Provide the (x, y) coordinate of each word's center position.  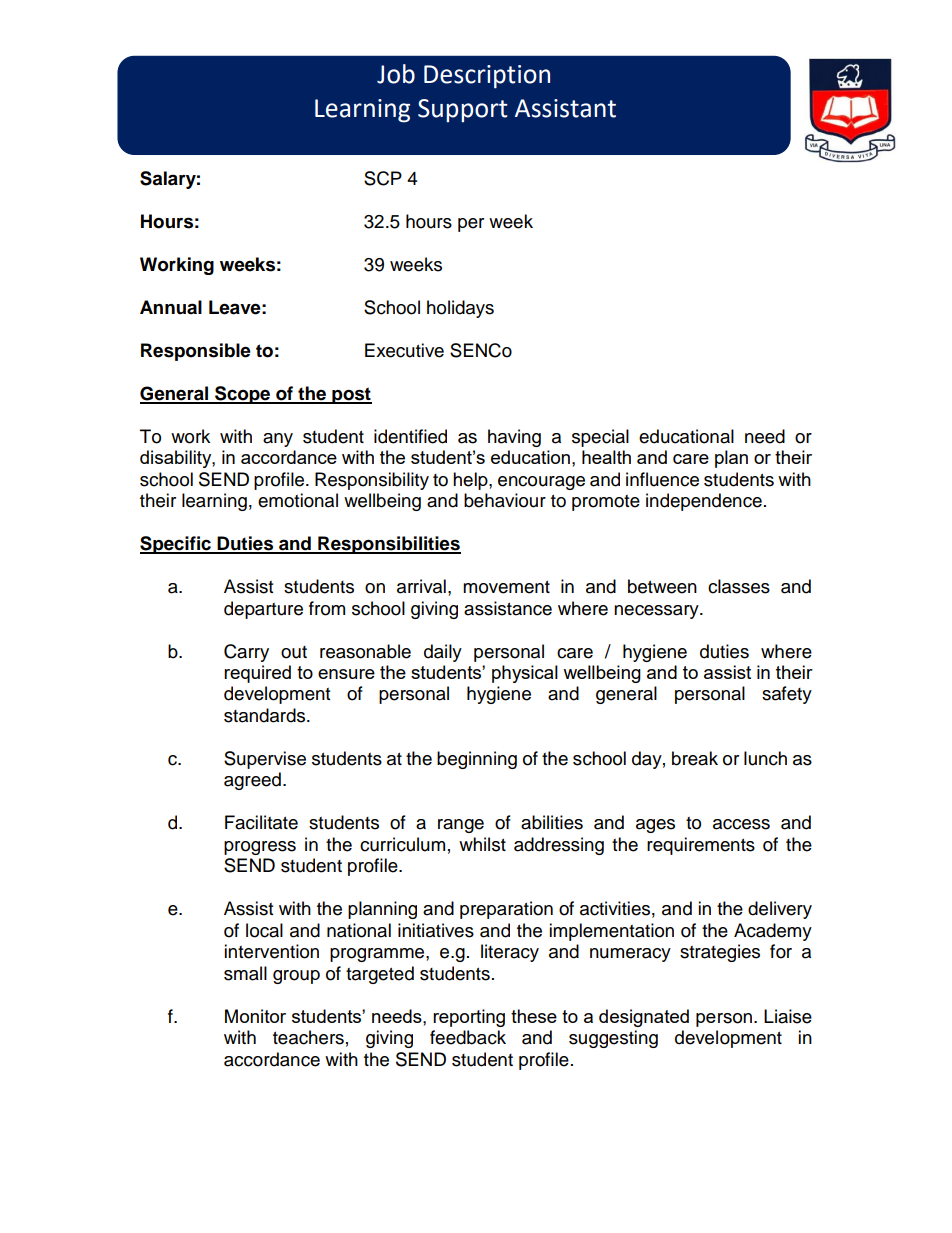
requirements (701, 846)
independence (704, 502)
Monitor (255, 1016)
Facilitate (261, 822)
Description (487, 77)
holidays (460, 309)
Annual (171, 307)
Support (463, 111)
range (461, 826)
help (471, 481)
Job (396, 74)
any (278, 440)
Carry (246, 653)
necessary (657, 612)
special (600, 438)
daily (443, 653)
